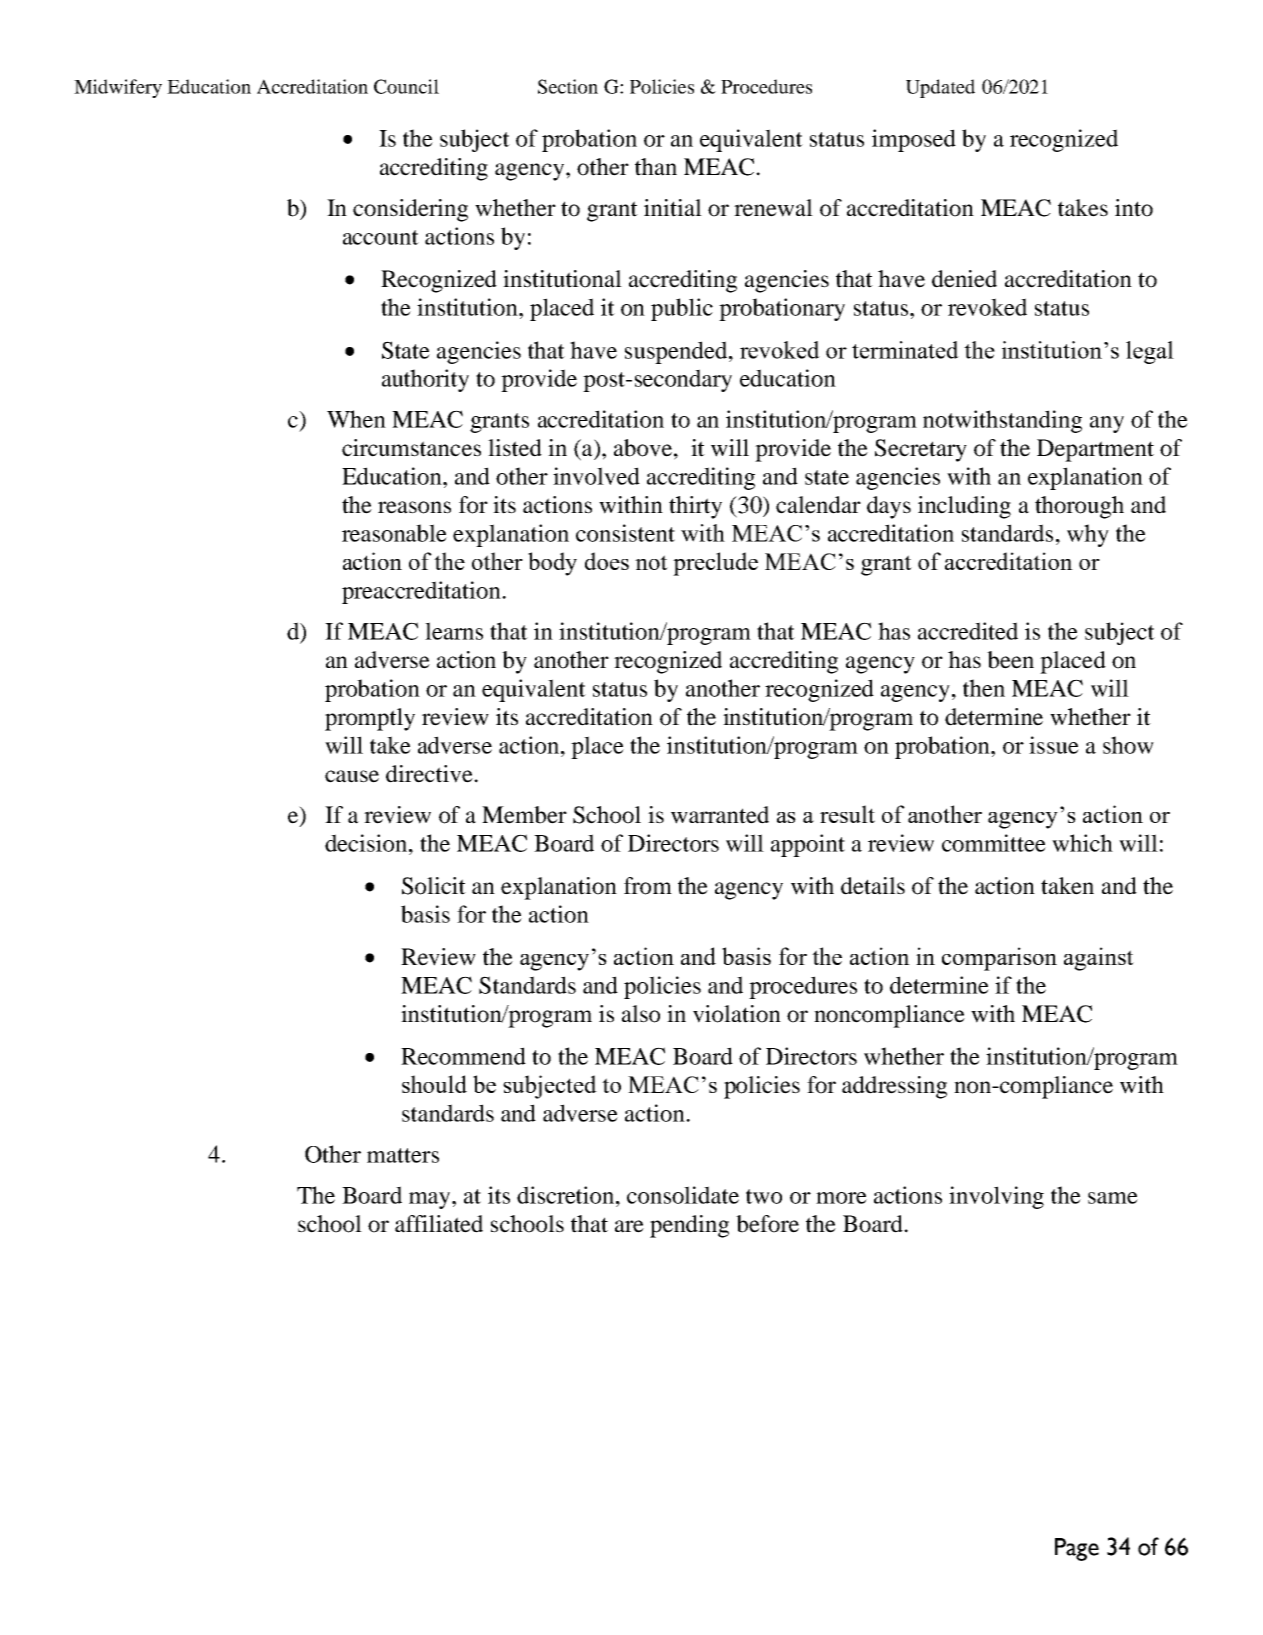 Image resolution: width=1263 pixels, height=1635 pixels. Describe the element at coordinates (629, 1226) in the document. I see `are` at that location.
